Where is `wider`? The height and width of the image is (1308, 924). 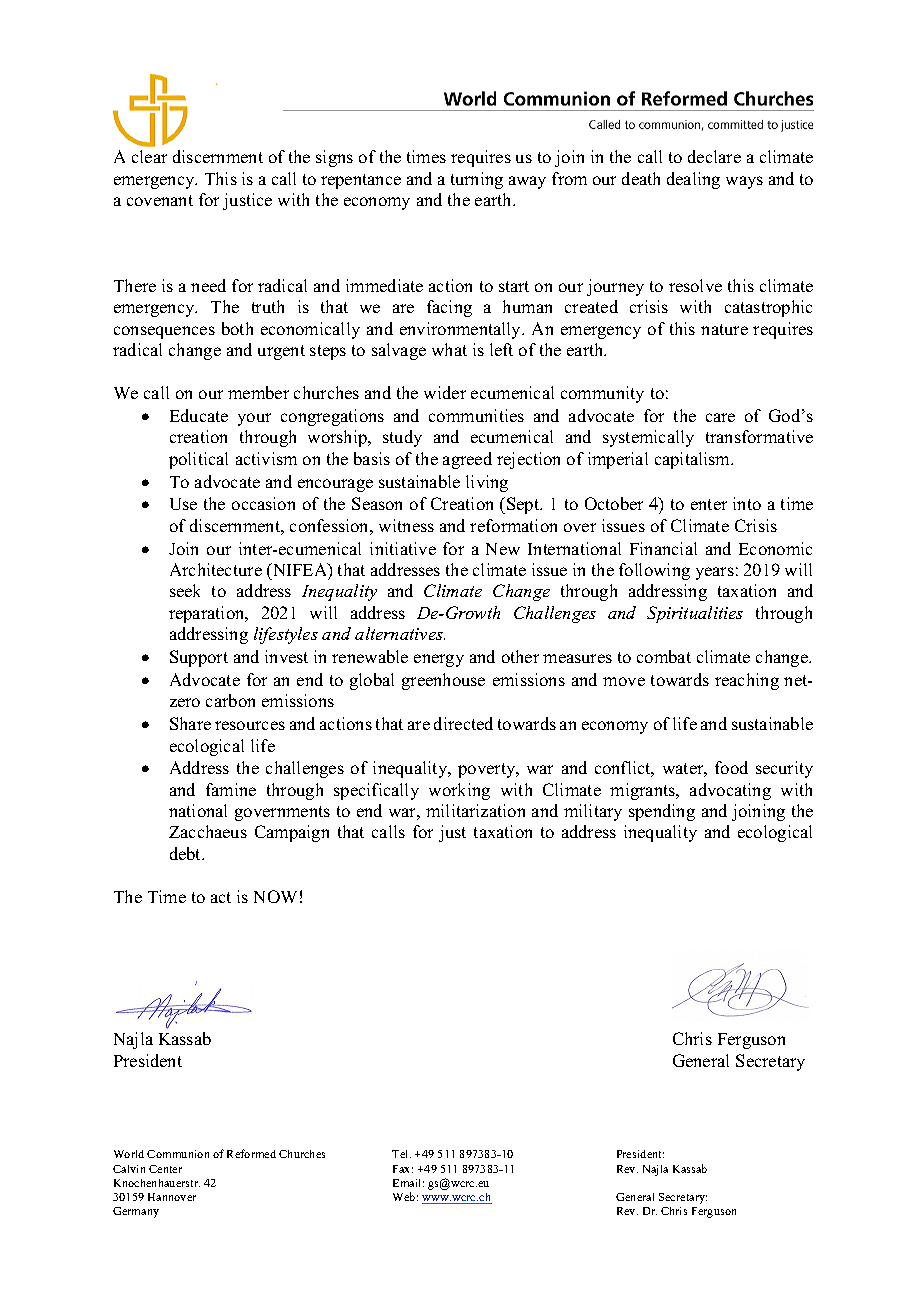 wider is located at coordinates (445, 392).
